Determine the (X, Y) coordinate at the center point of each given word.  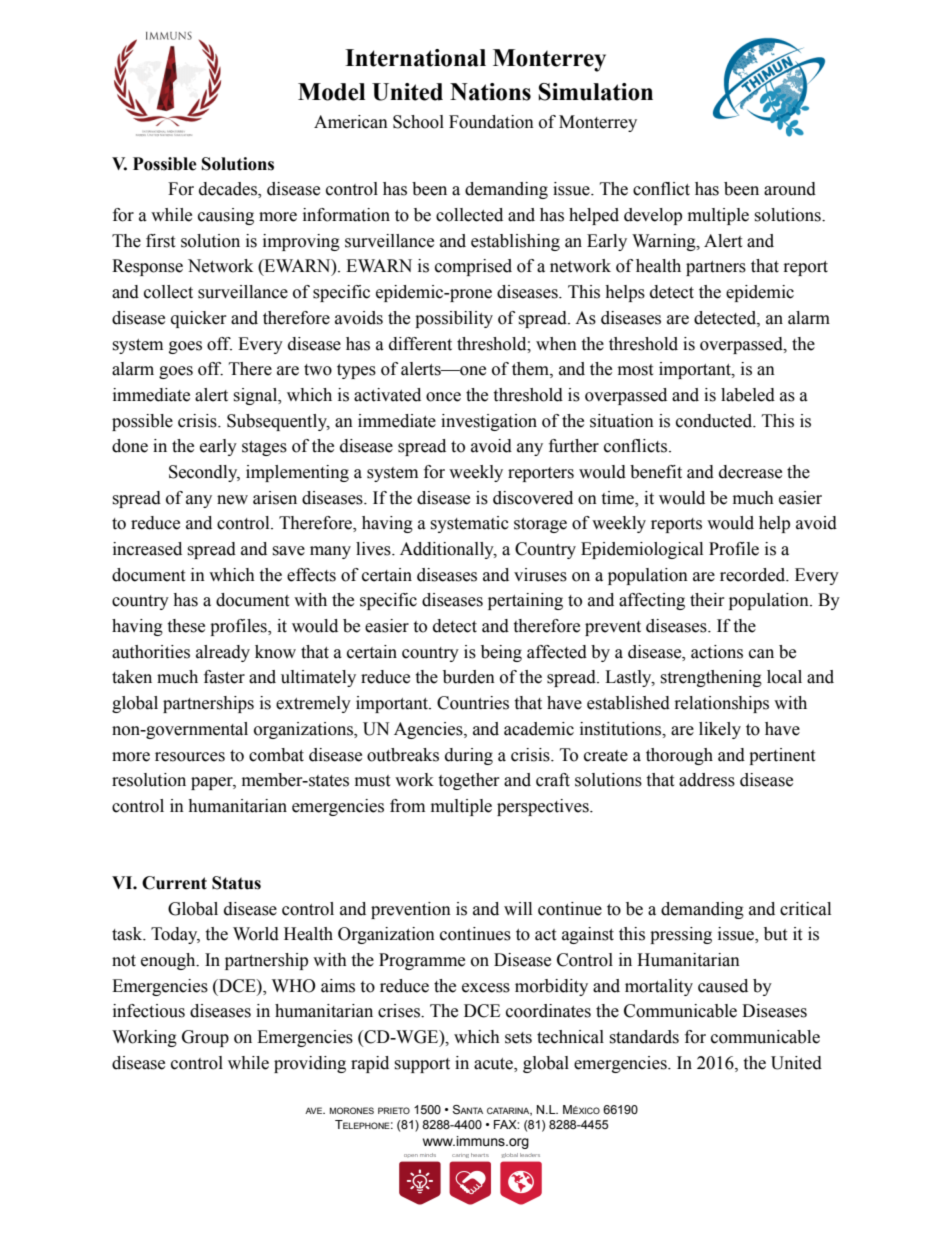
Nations (490, 92)
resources (190, 757)
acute (494, 1064)
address (707, 780)
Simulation (596, 92)
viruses (540, 575)
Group (205, 1038)
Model (331, 92)
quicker (199, 319)
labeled (748, 395)
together (469, 781)
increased (147, 549)
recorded (754, 575)
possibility (454, 319)
